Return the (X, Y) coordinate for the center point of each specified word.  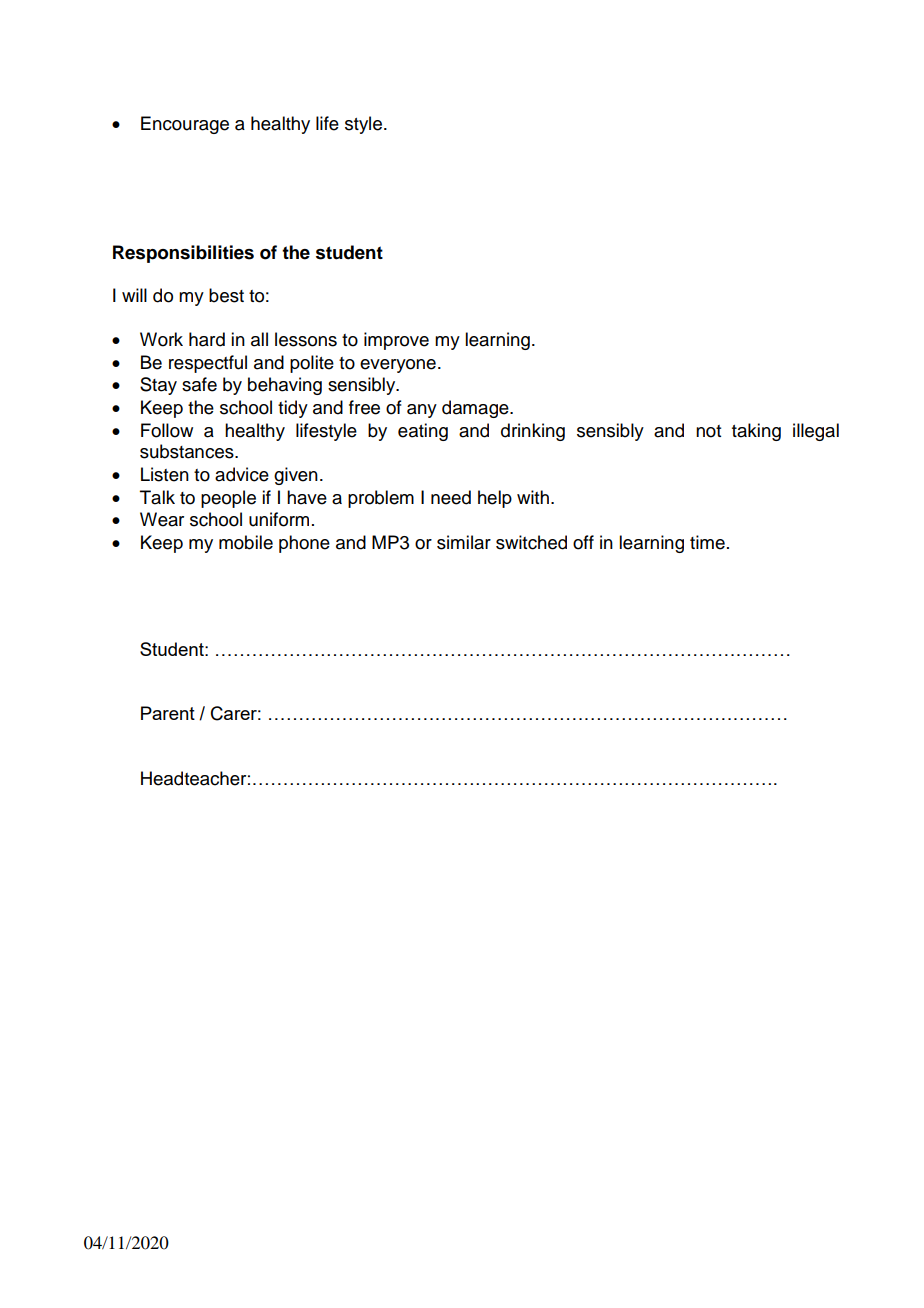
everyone (398, 366)
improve (396, 341)
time (707, 542)
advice (242, 474)
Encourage (185, 125)
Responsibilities (183, 254)
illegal (816, 432)
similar (464, 542)
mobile (246, 542)
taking (756, 432)
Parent (168, 713)
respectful (208, 364)
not (708, 431)
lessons (306, 339)
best (226, 295)
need (451, 497)
